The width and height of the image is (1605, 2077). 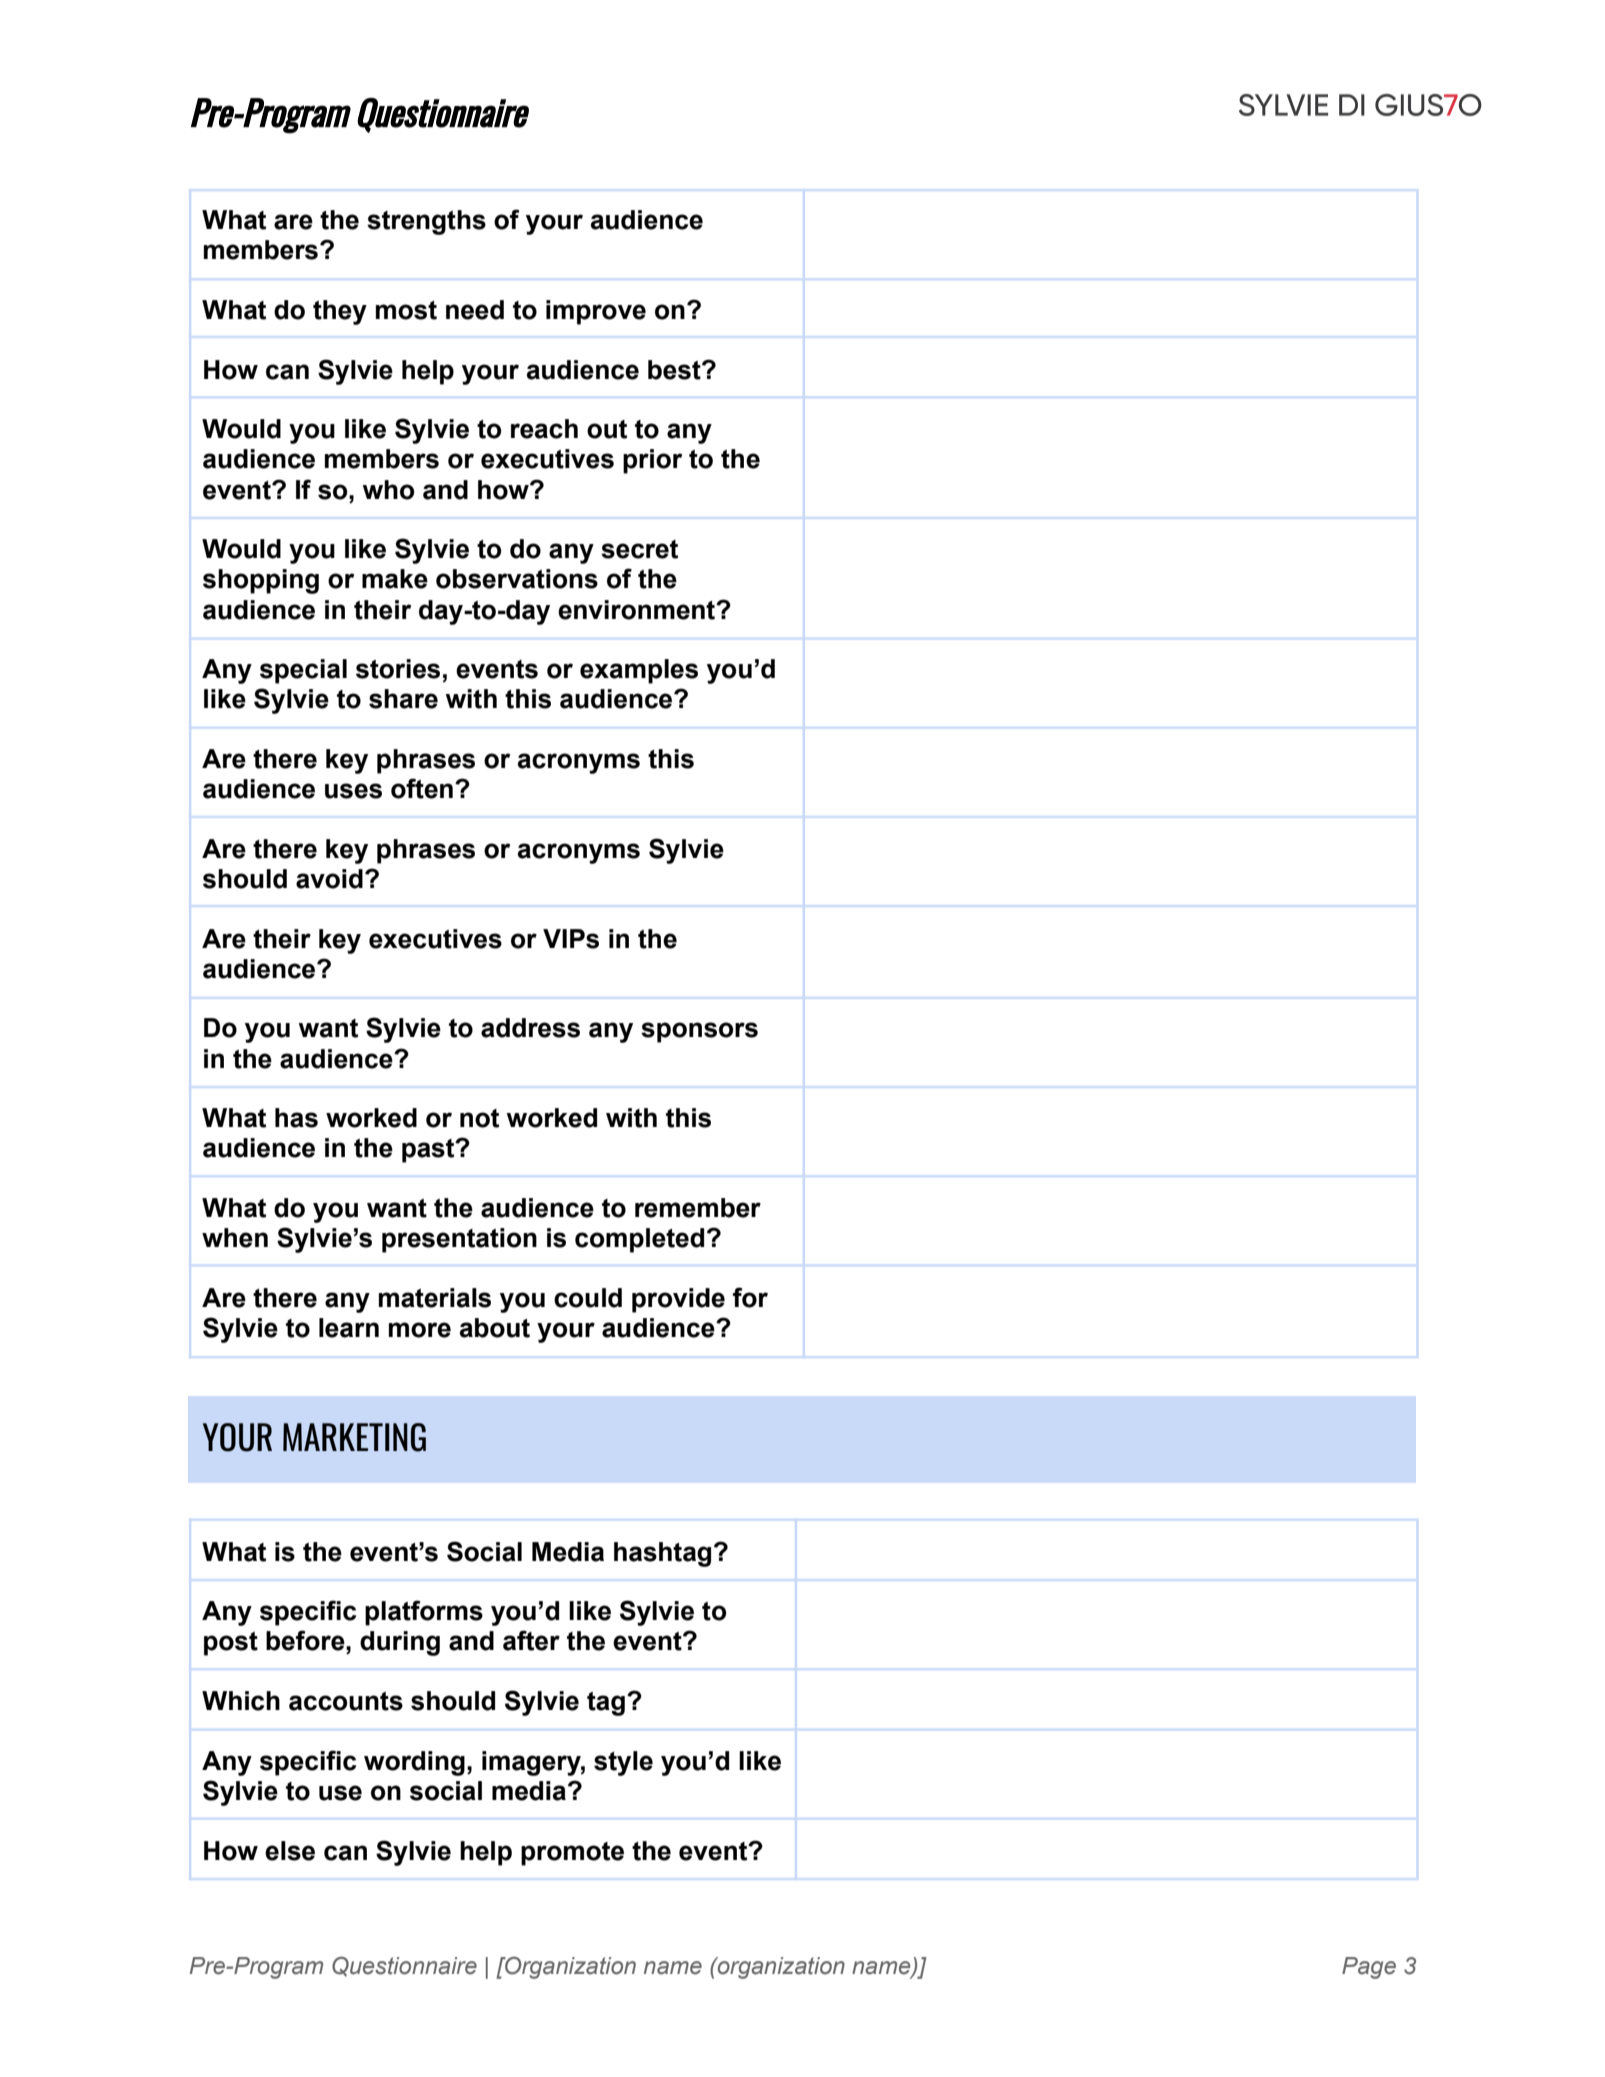 I want to click on sponsors, so click(x=699, y=1032).
